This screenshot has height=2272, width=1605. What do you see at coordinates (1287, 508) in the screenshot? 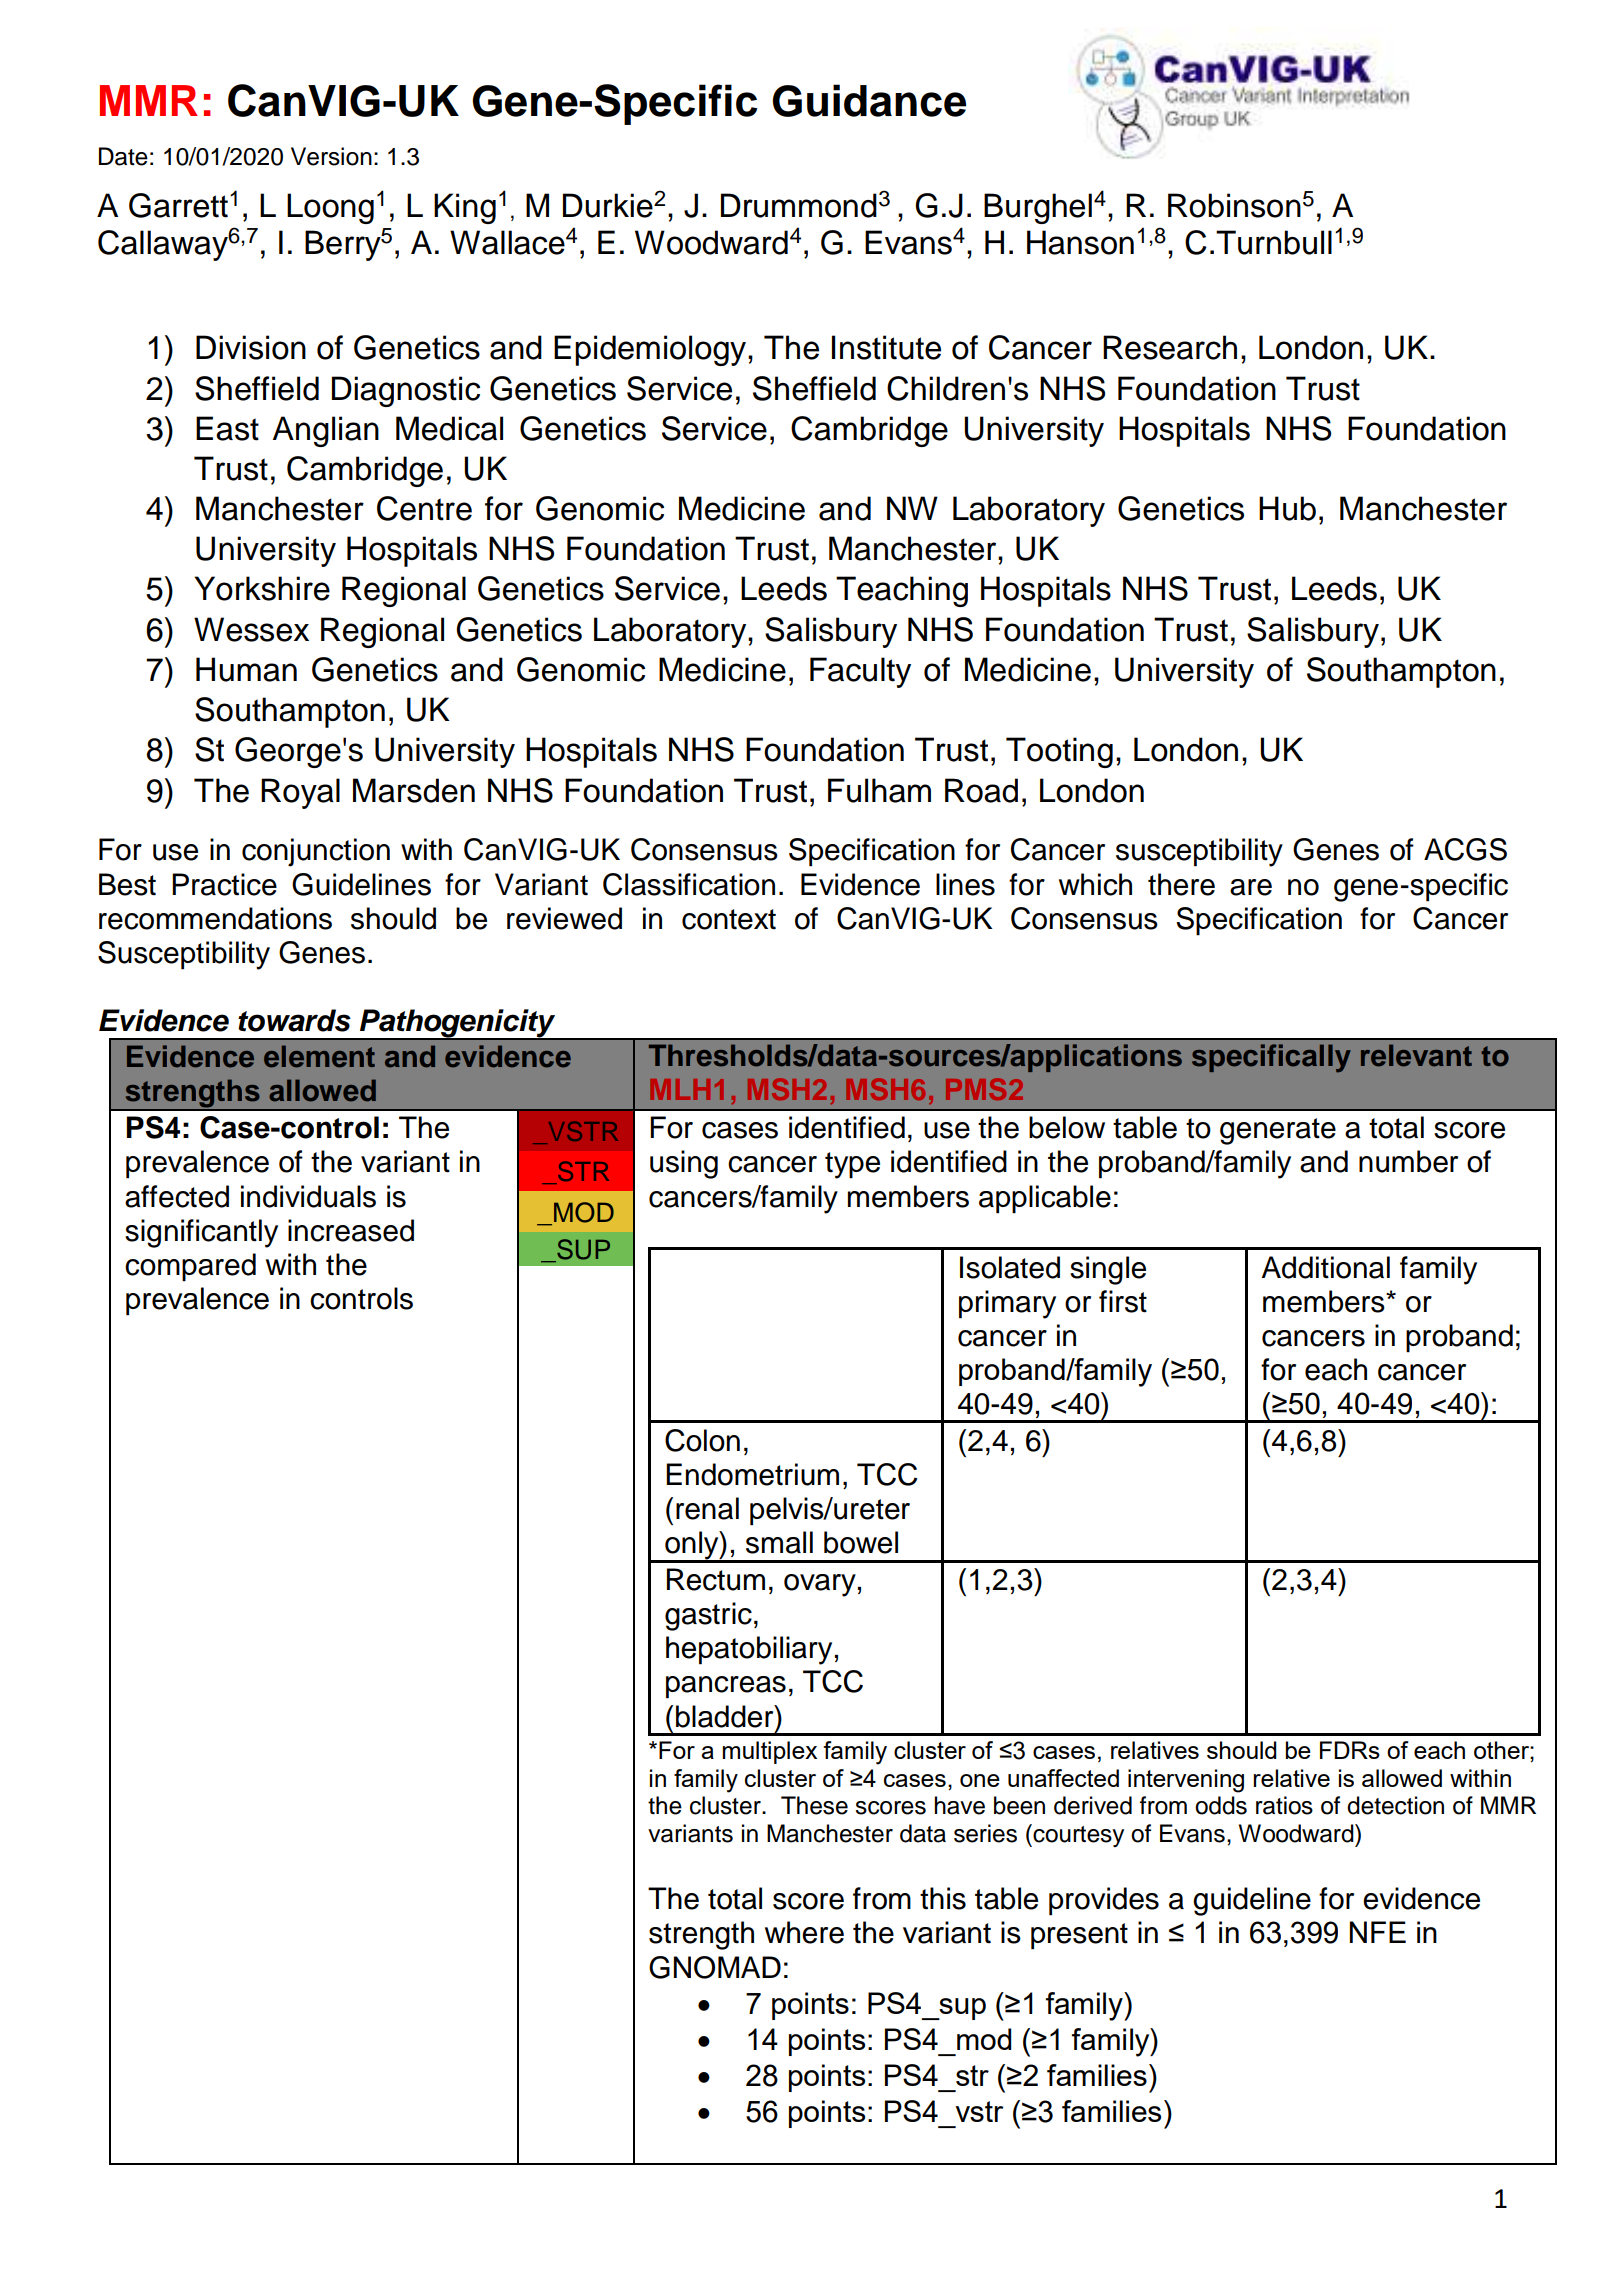
I see `Hub` at bounding box center [1287, 508].
